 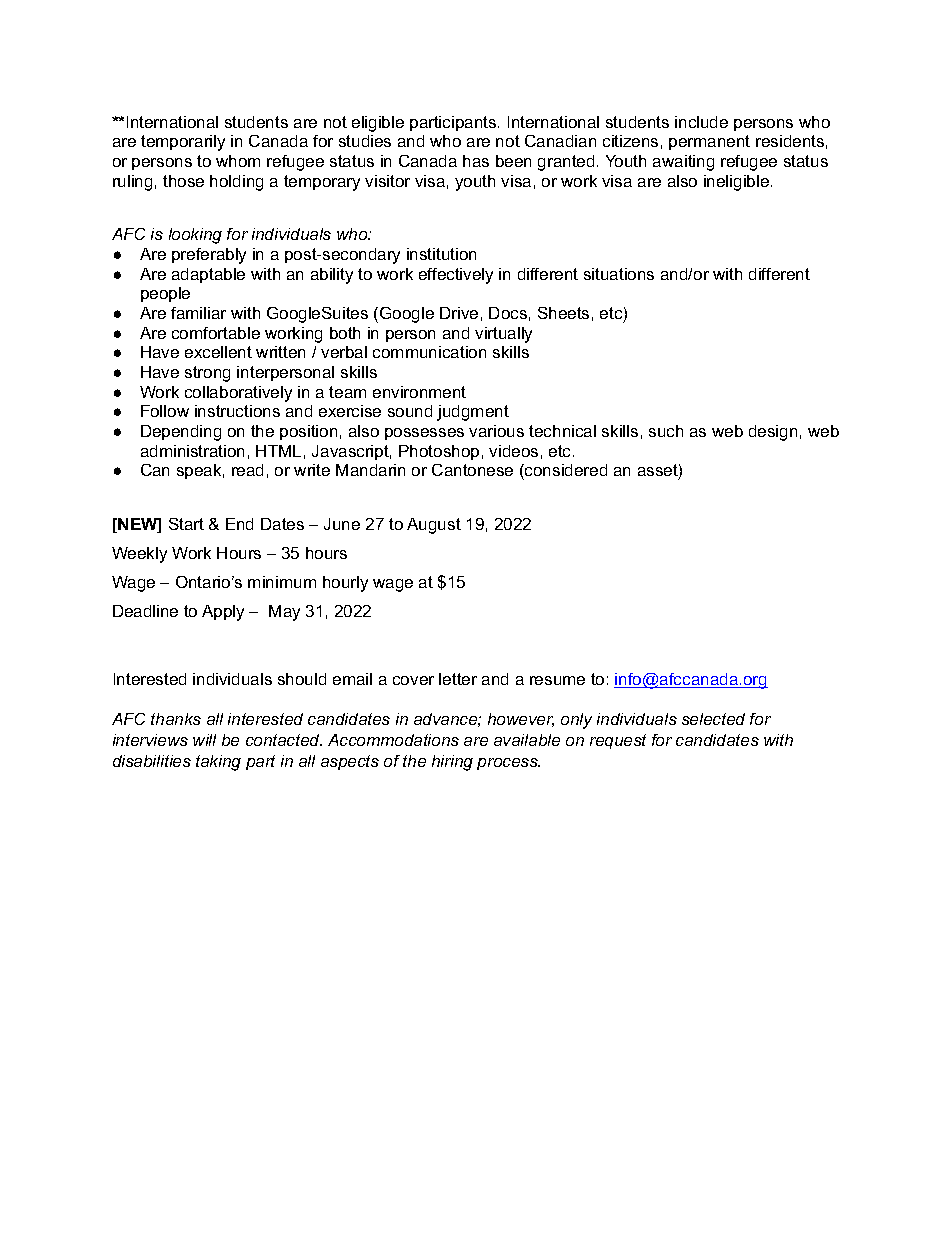 What do you see at coordinates (666, 431) in the screenshot?
I see `such` at bounding box center [666, 431].
